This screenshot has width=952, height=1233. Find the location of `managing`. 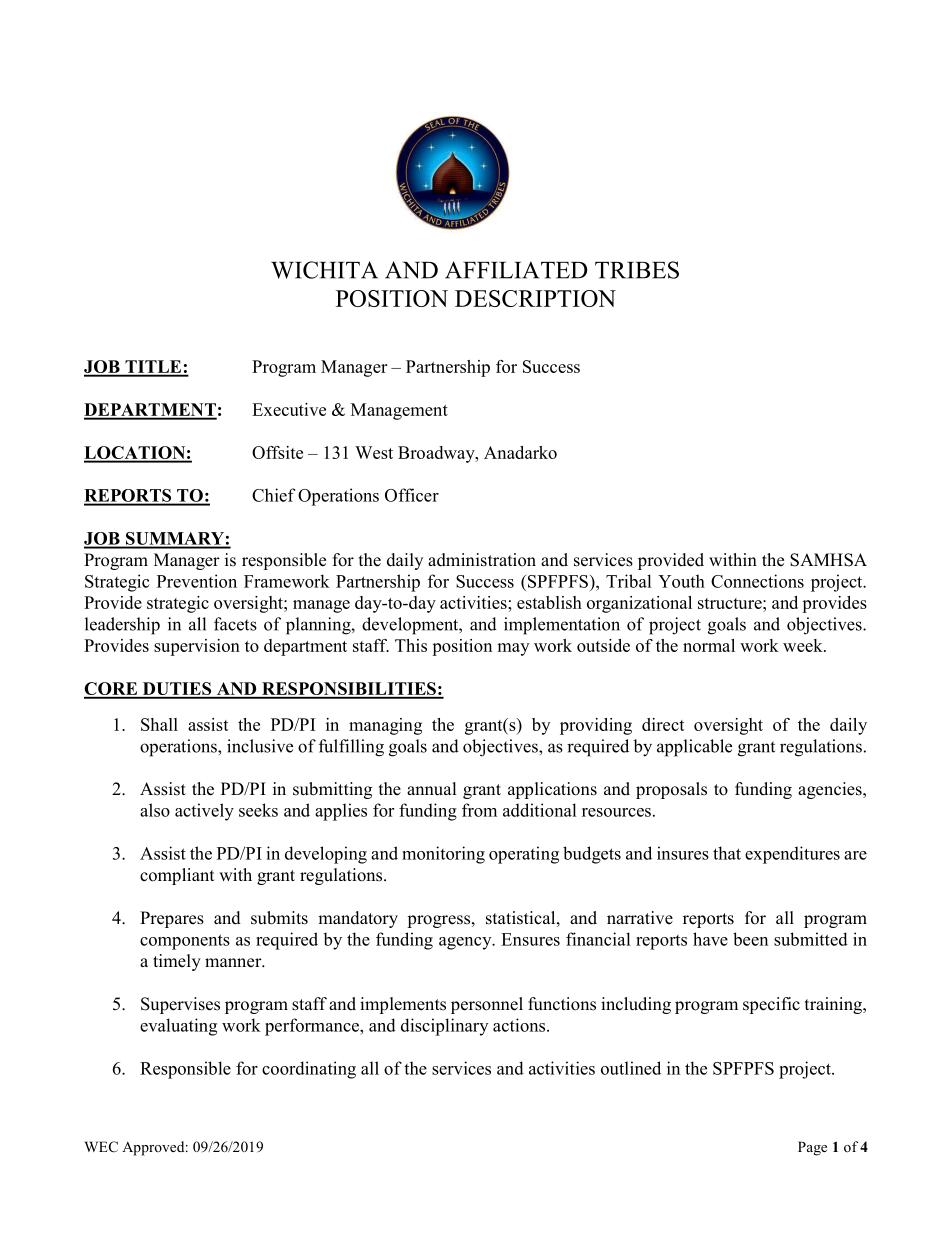

managing is located at coordinates (385, 726).
